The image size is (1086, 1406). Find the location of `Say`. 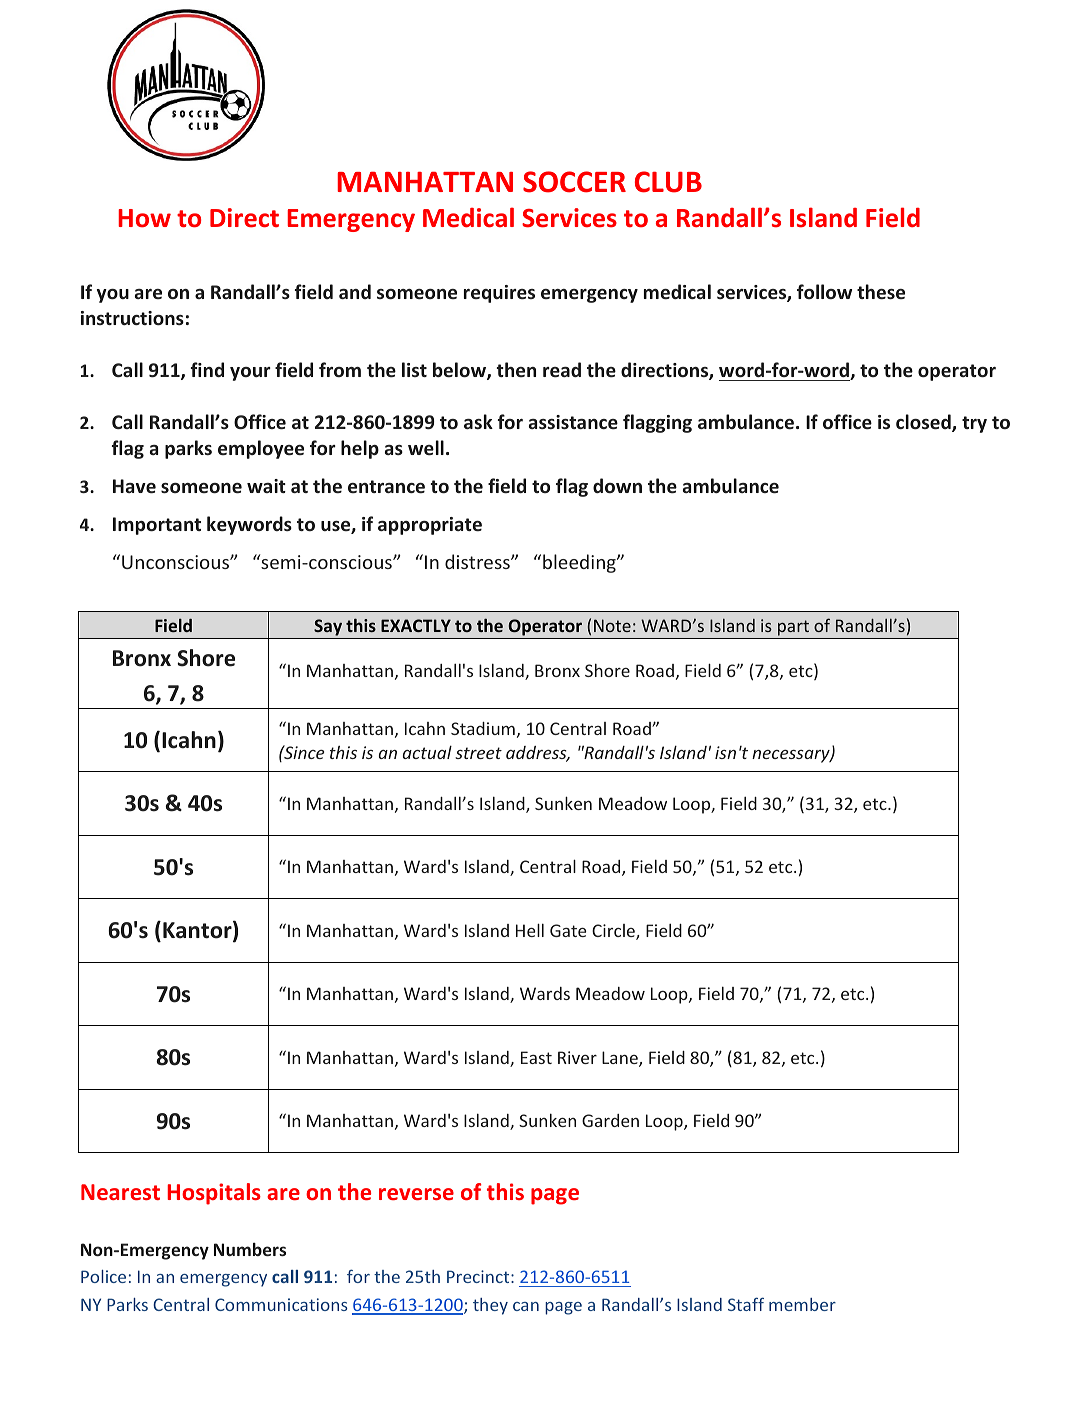

Say is located at coordinates (328, 627).
